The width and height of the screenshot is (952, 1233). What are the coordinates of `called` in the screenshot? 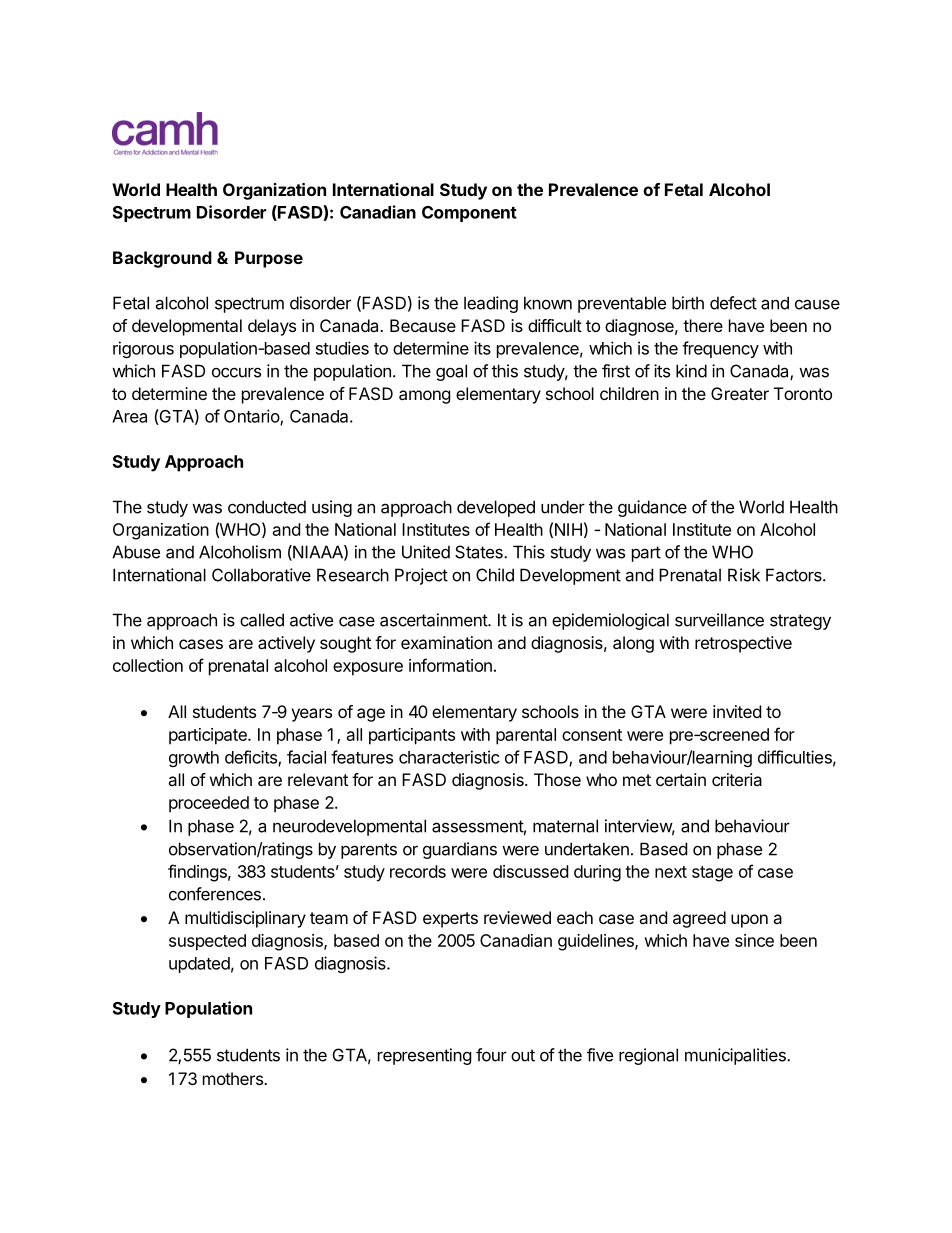 It's located at (262, 620).
